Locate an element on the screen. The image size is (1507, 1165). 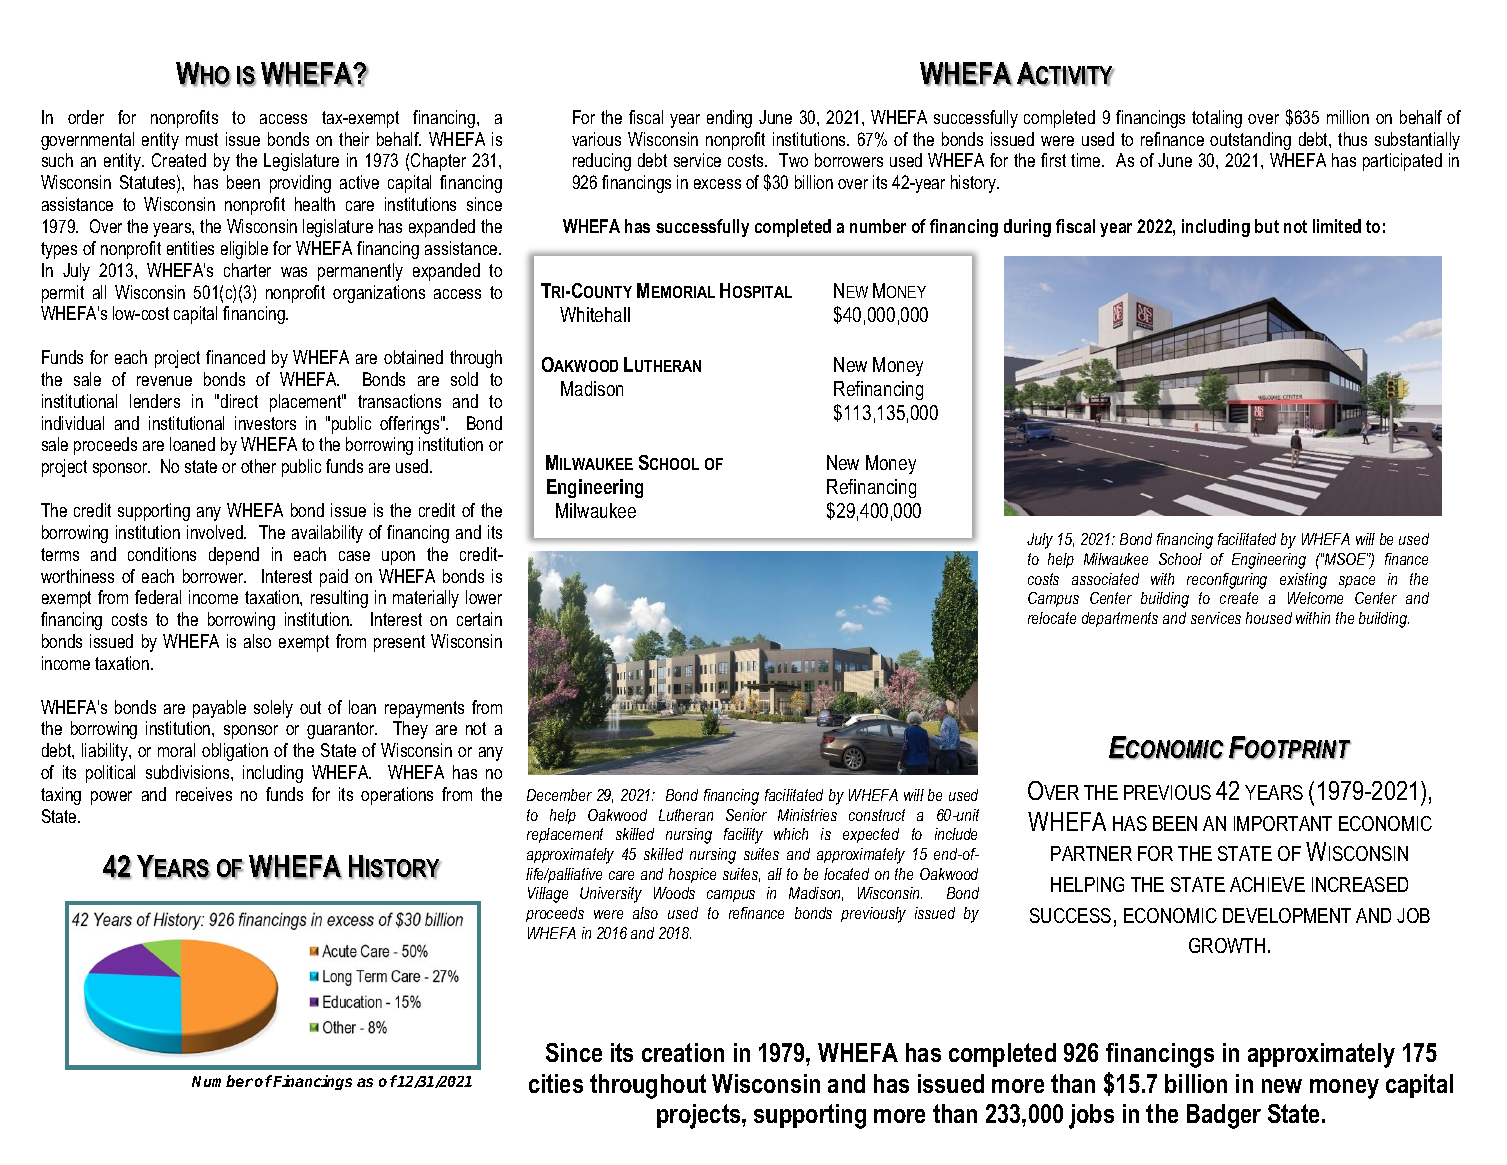
creation is located at coordinates (683, 1052).
